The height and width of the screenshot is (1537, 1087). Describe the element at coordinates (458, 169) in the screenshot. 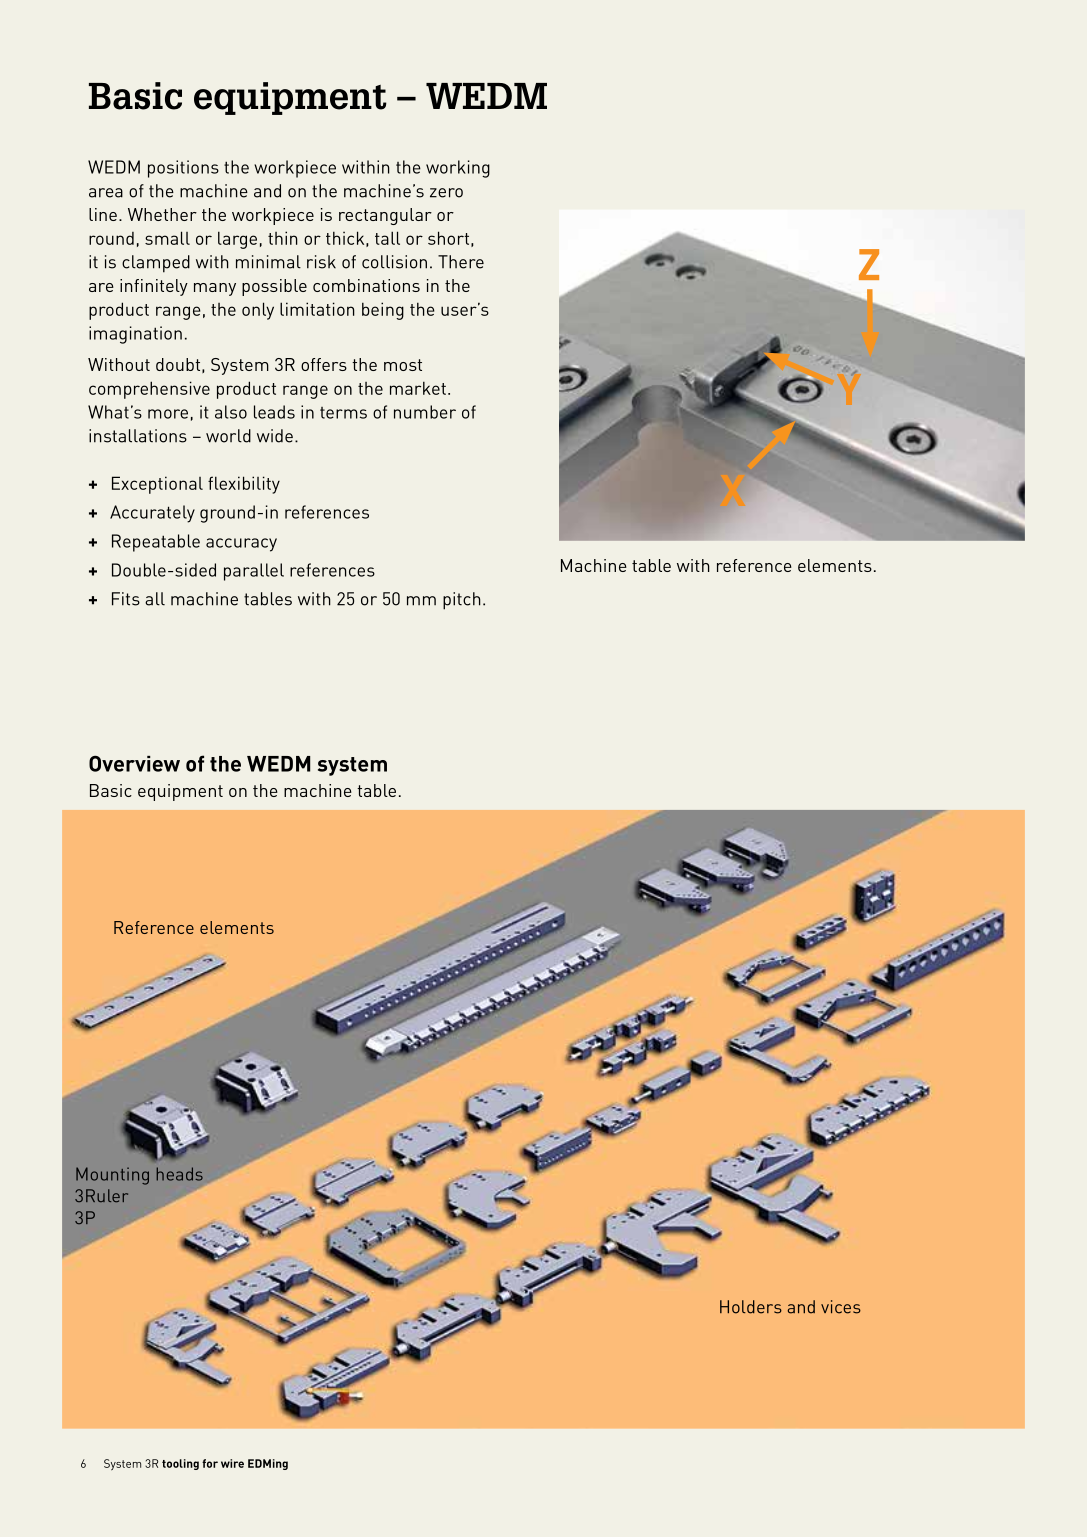

I see `working` at that location.
